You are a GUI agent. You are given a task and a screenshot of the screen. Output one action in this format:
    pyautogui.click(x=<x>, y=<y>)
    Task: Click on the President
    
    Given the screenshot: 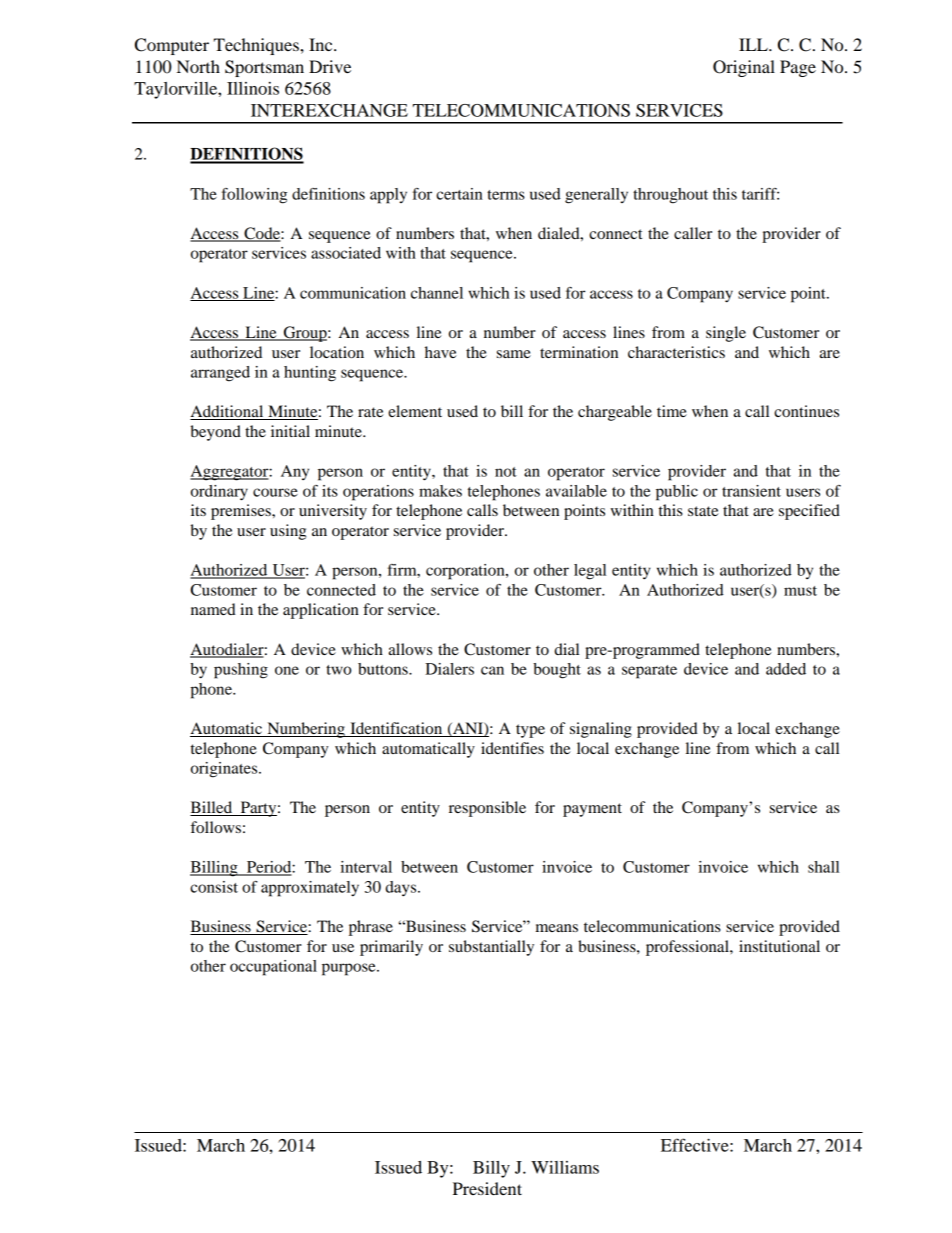 What is the action you would take?
    pyautogui.click(x=487, y=1188)
